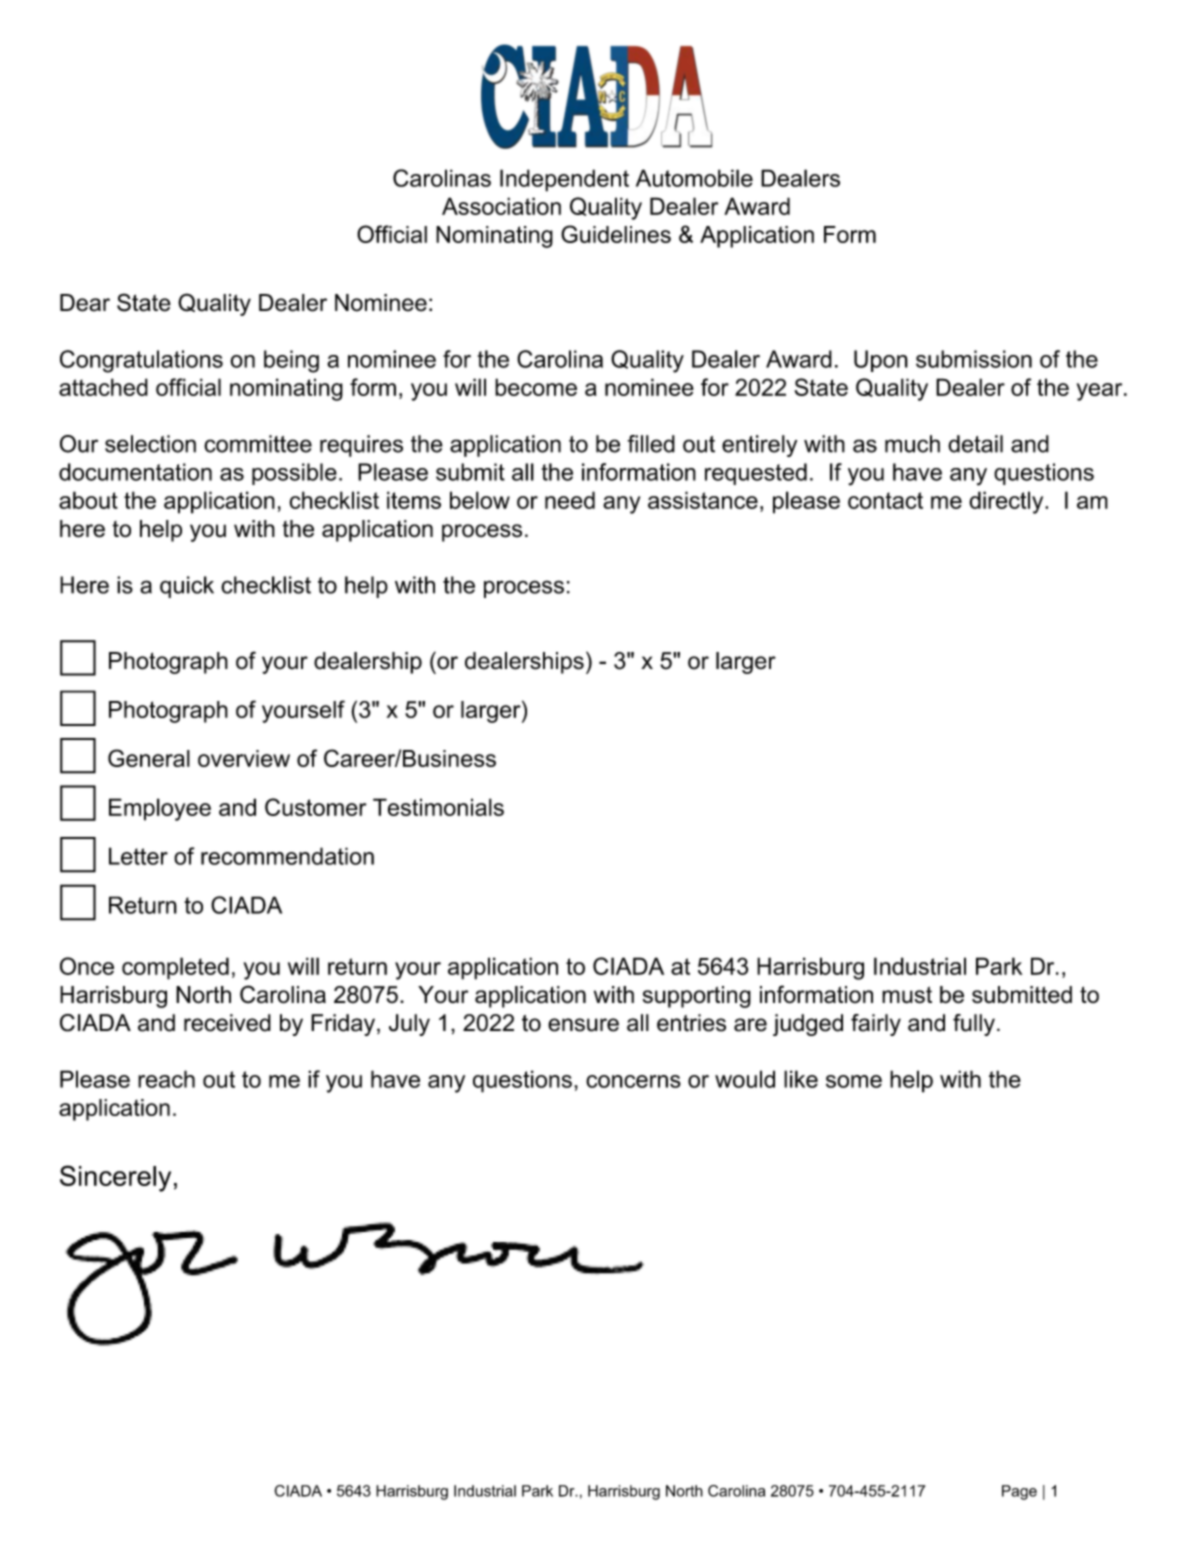  I want to click on detail, so click(975, 444).
